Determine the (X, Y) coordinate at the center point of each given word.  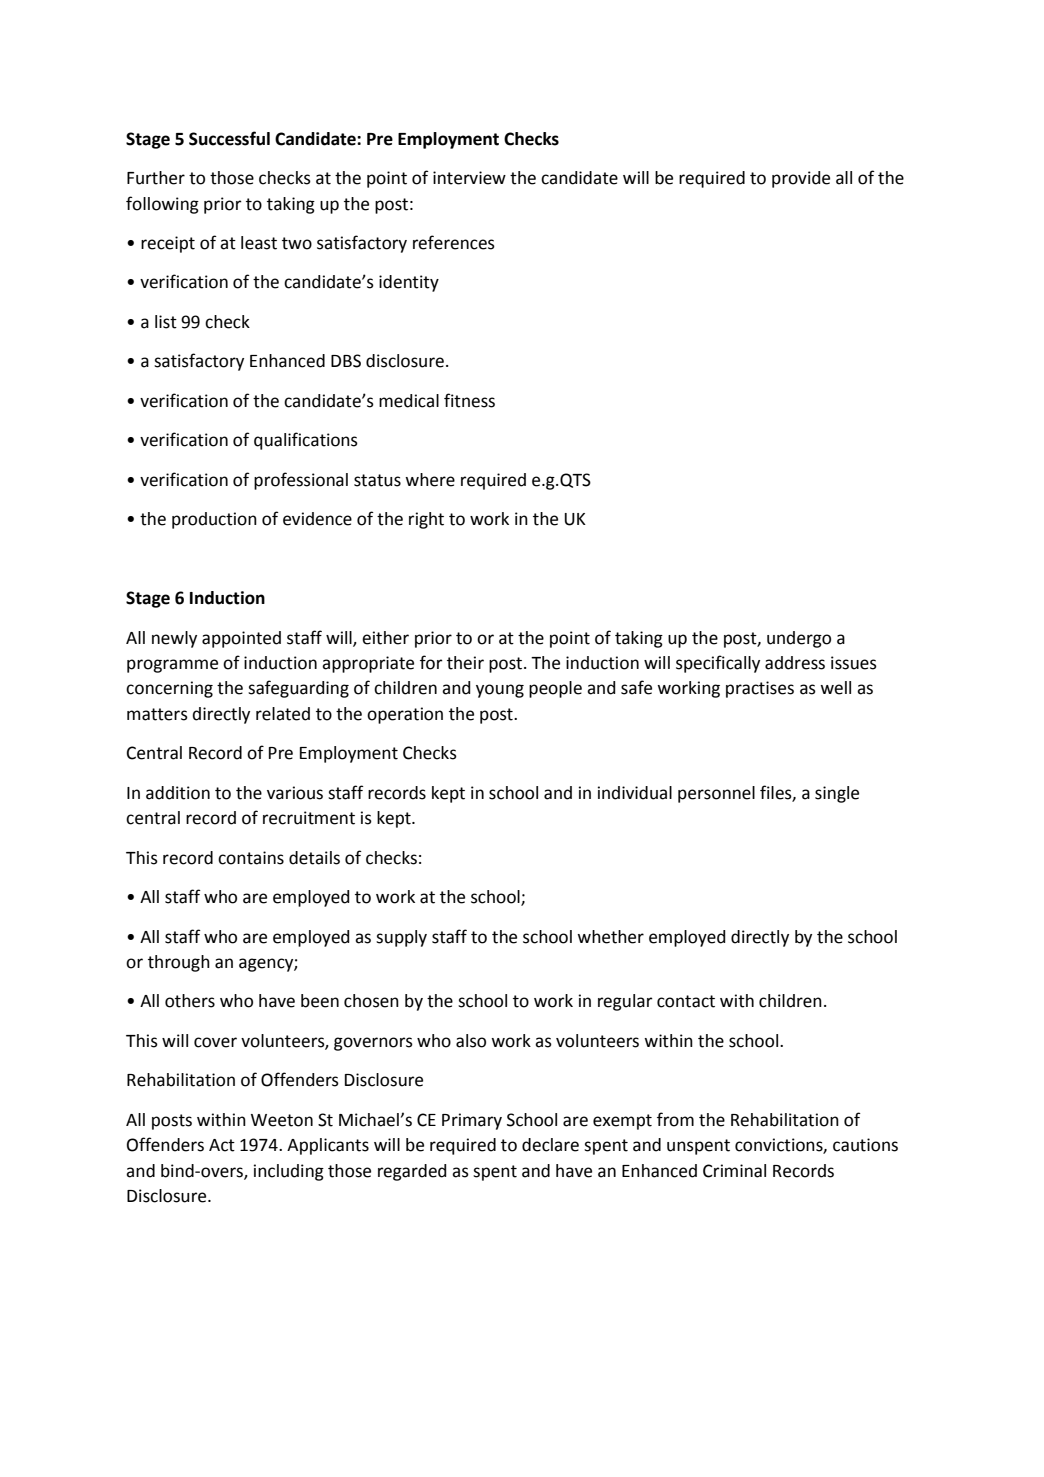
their (465, 663)
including (289, 1172)
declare (550, 1145)
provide (801, 179)
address (795, 663)
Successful (229, 138)
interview (469, 178)
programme (172, 666)
